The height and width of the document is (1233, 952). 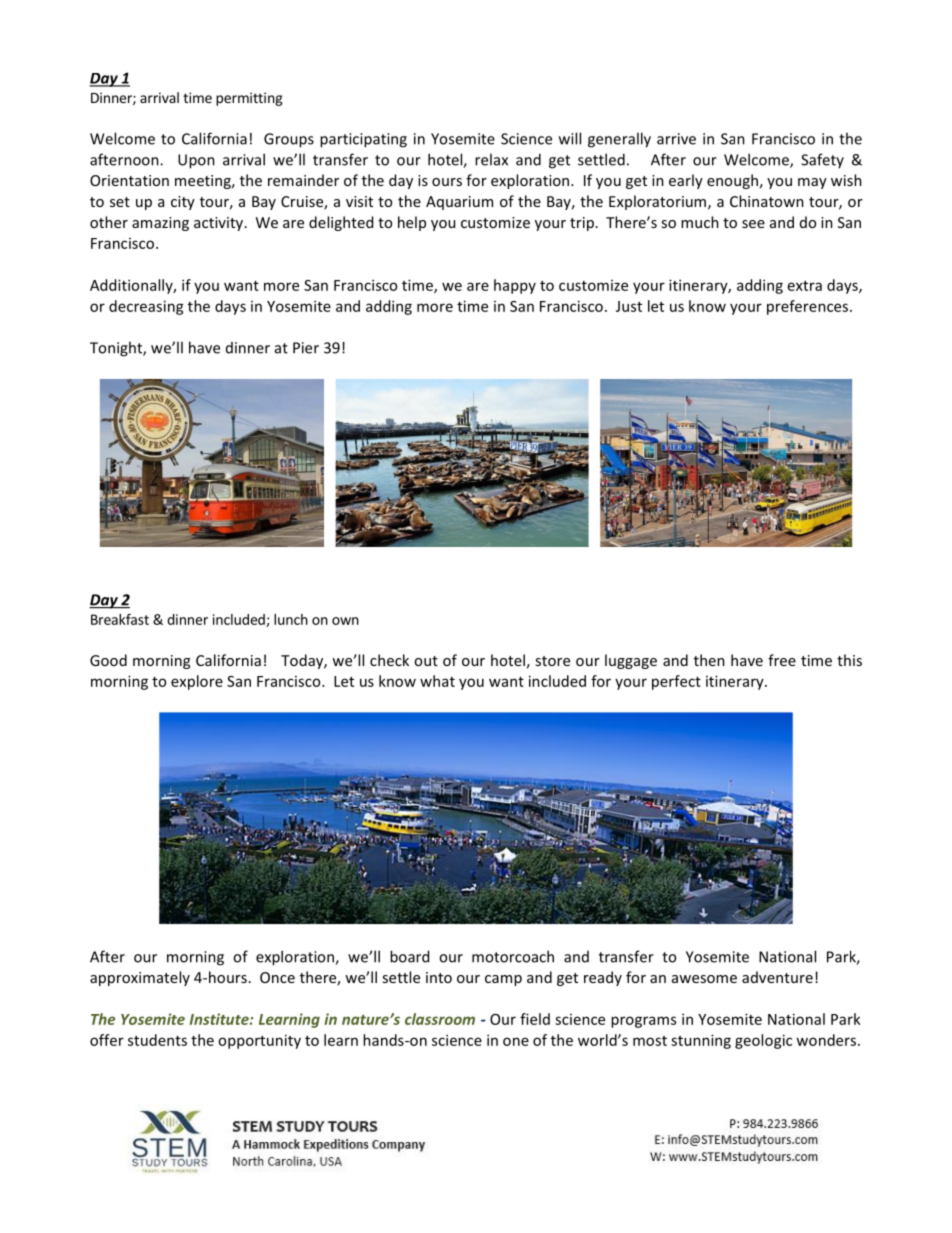 What do you see at coordinates (437, 681) in the document?
I see `what` at bounding box center [437, 681].
